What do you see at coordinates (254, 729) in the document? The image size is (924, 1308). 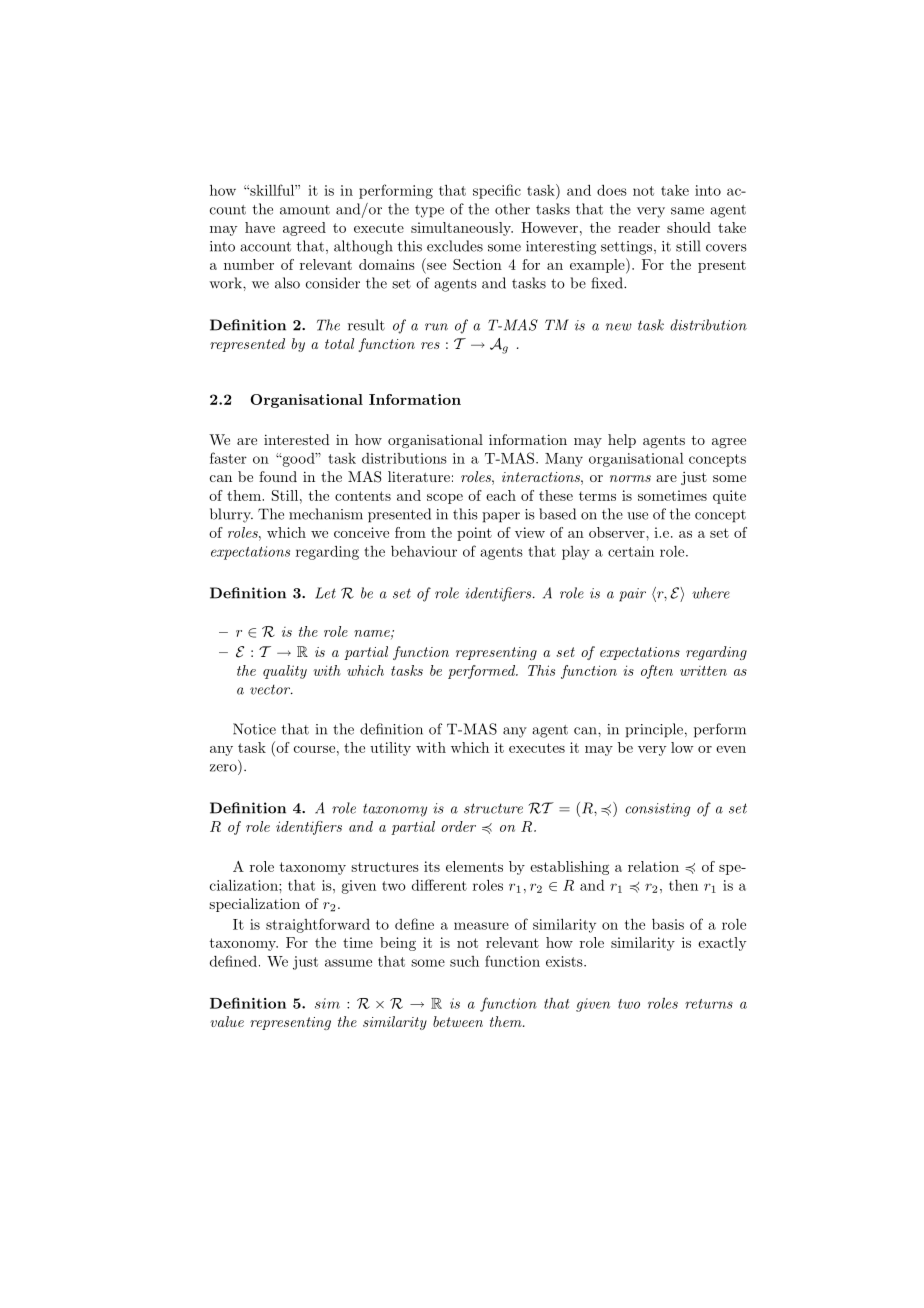 I see `Notice` at bounding box center [254, 729].
